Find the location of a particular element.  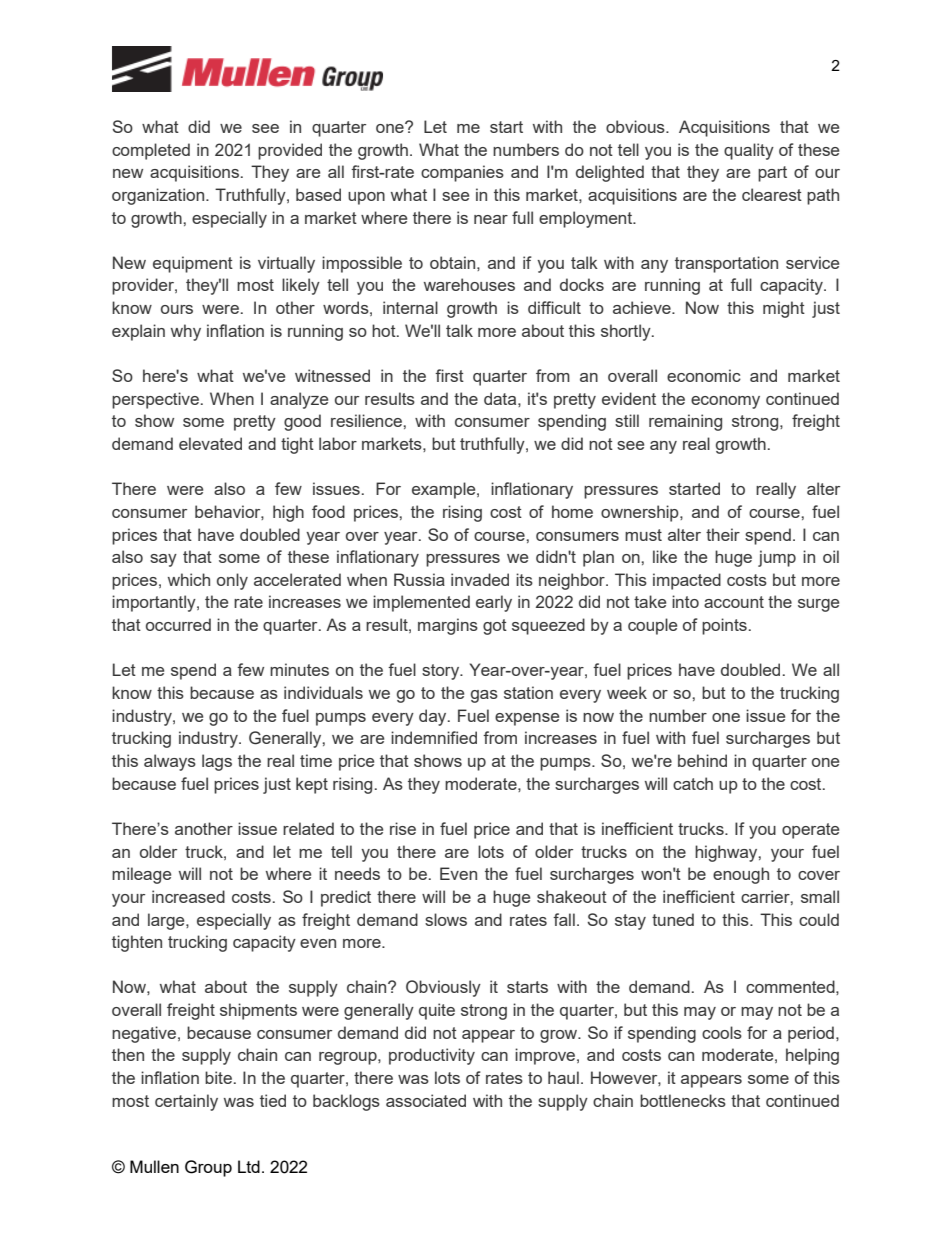

occurred is located at coordinates (178, 624).
